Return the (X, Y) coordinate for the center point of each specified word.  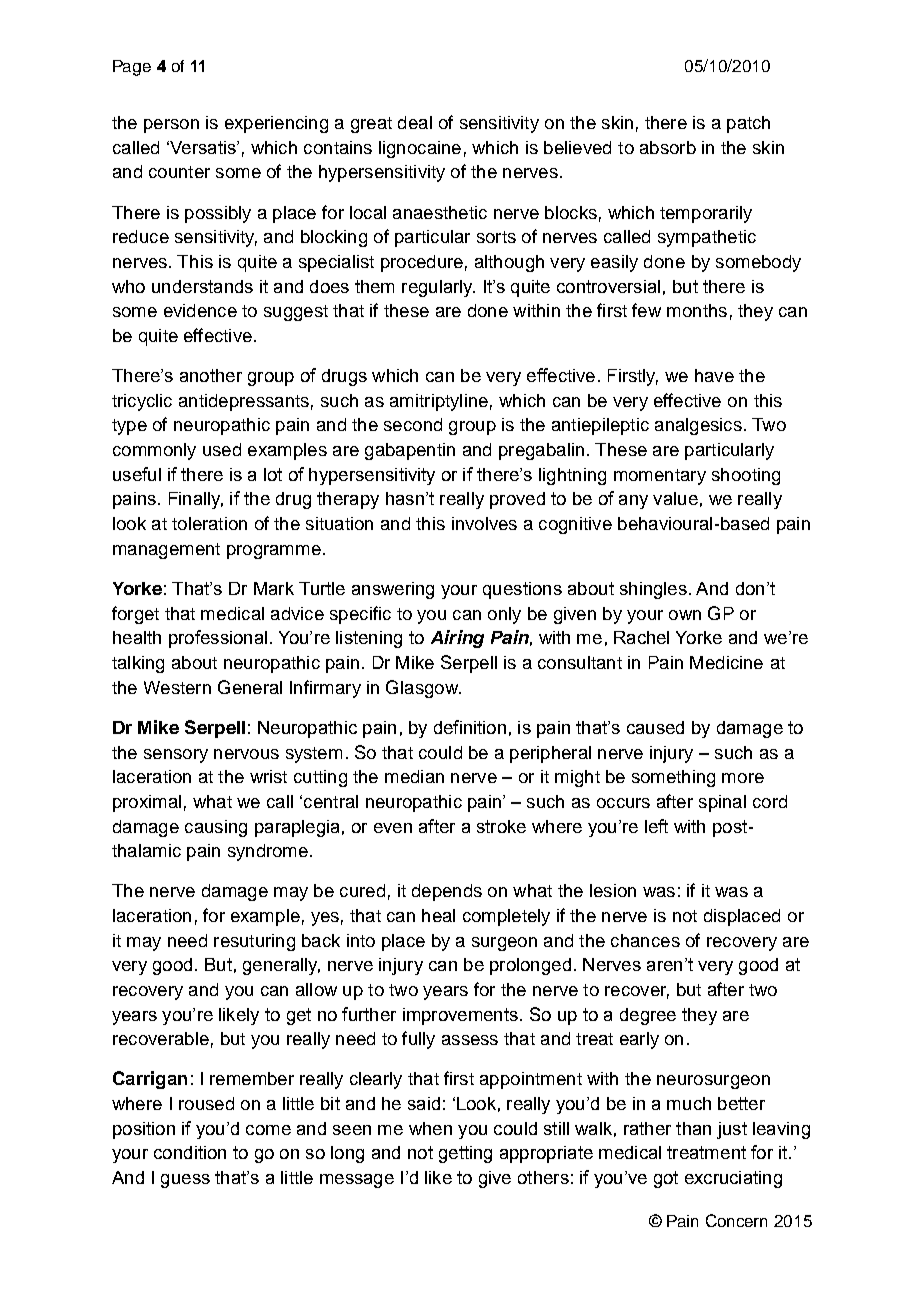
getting (465, 1154)
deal (415, 122)
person (171, 126)
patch (748, 124)
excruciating (733, 1179)
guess (185, 1181)
